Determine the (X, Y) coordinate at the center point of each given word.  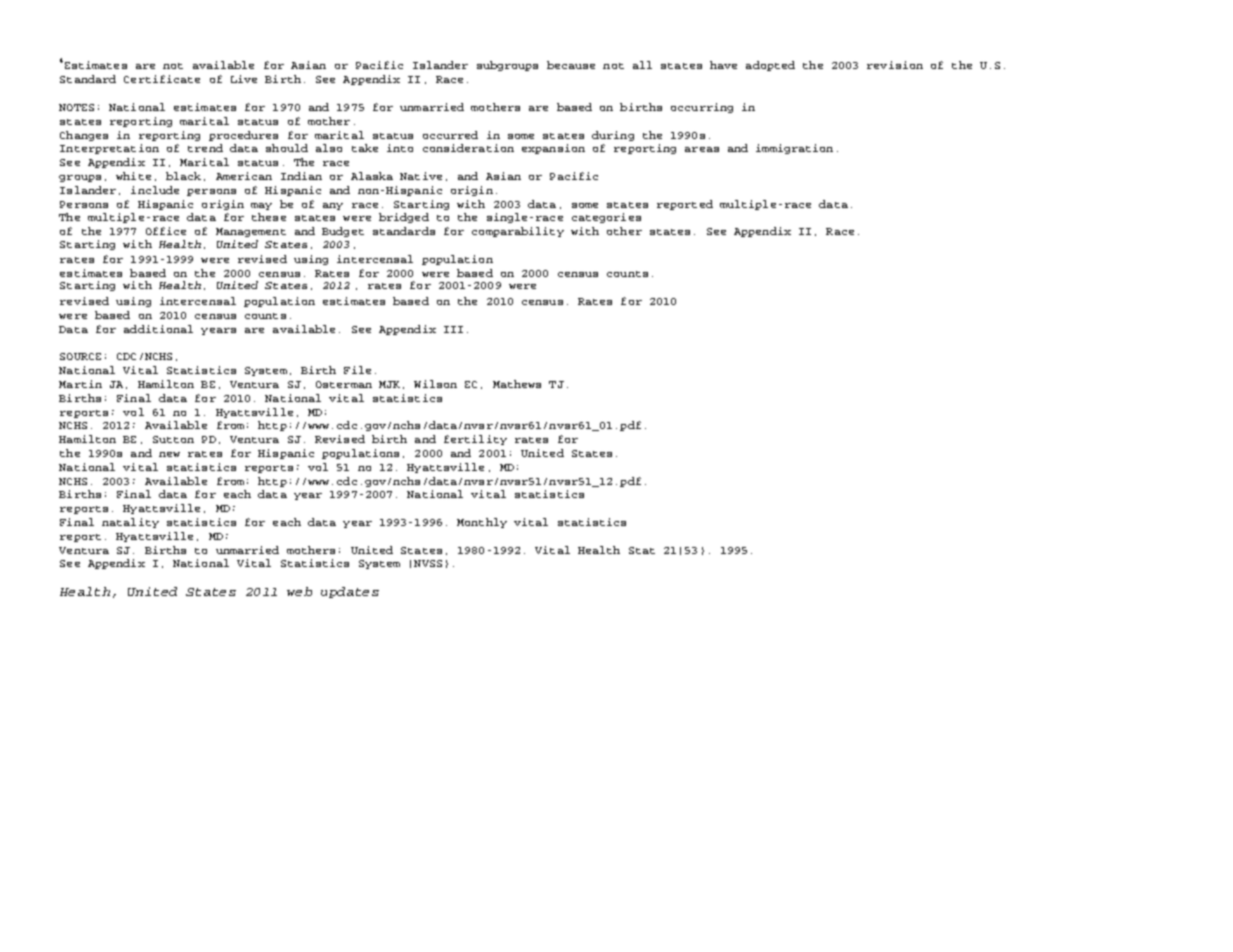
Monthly (482, 523)
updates (350, 592)
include (155, 190)
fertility (475, 440)
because (571, 65)
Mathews (517, 384)
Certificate (162, 79)
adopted (770, 66)
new (169, 454)
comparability (518, 232)
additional (158, 329)
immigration (794, 149)
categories (606, 218)
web (299, 591)
